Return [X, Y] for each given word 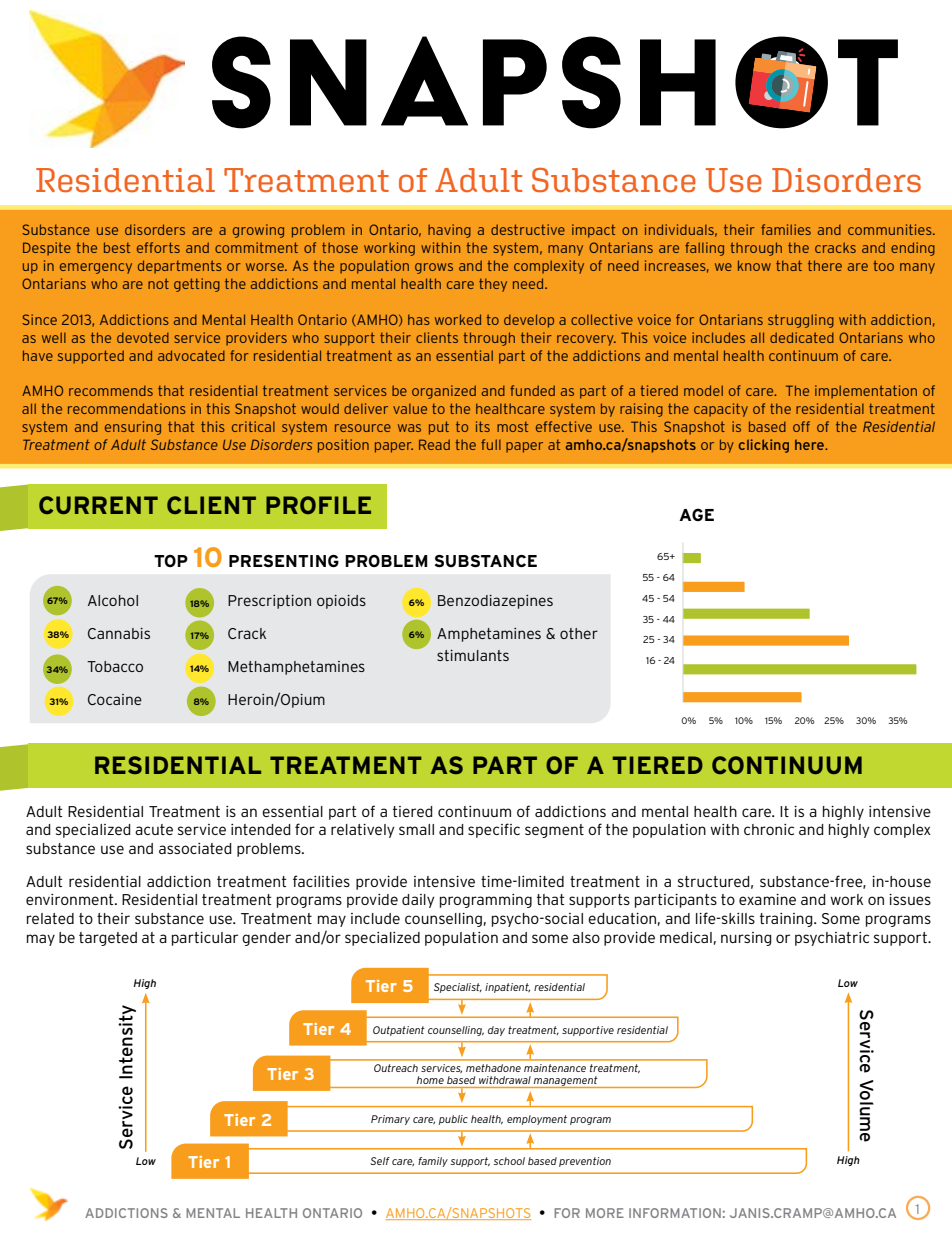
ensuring [133, 428]
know [754, 265]
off [801, 426]
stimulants [473, 655]
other [579, 633]
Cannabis [119, 633]
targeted [108, 939]
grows [434, 268]
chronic [769, 829]
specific [494, 830]
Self [380, 1161]
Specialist [458, 988]
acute [154, 829]
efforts [158, 247]
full [491, 444]
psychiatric [832, 939]
